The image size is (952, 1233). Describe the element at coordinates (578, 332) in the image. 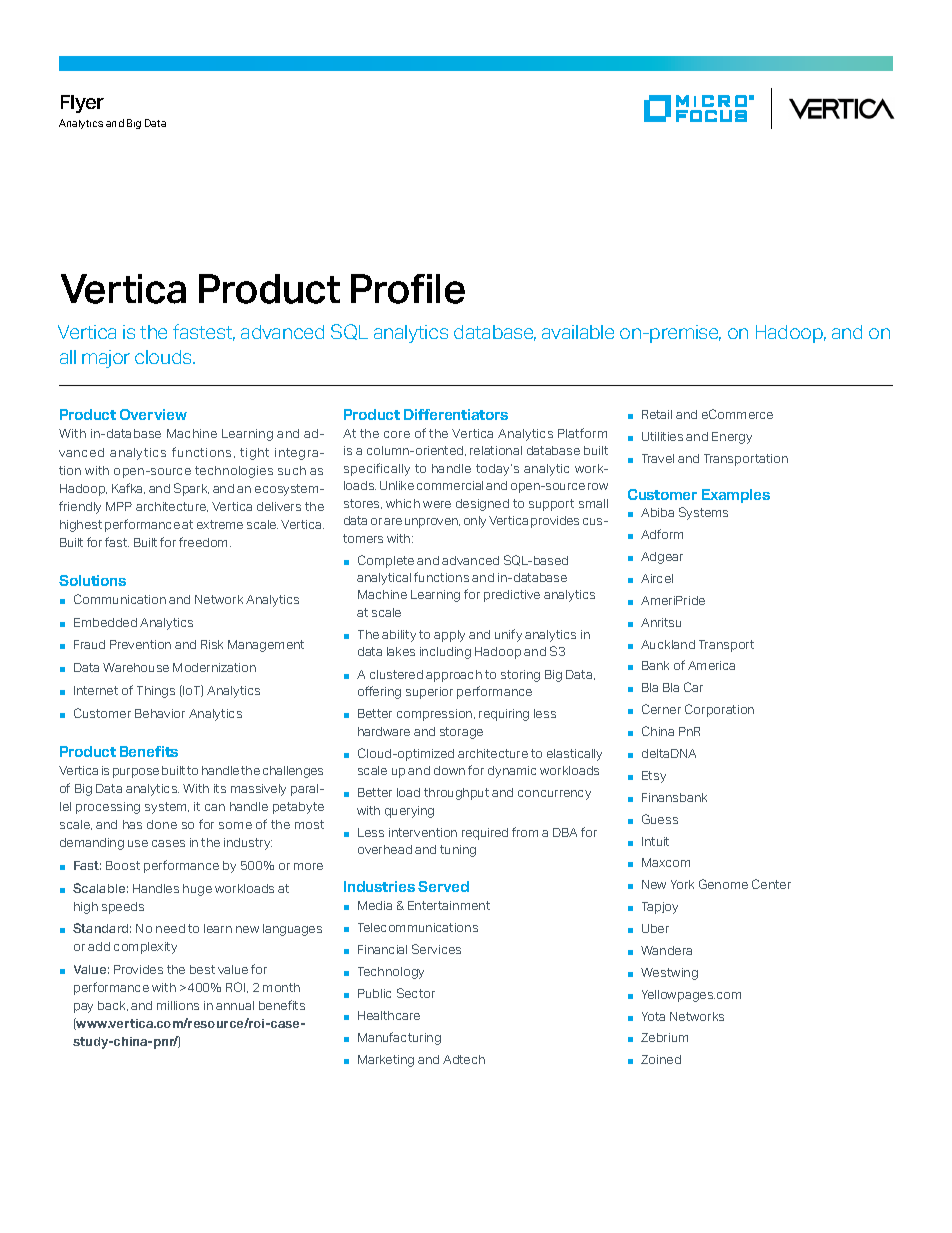

I see `available` at that location.
